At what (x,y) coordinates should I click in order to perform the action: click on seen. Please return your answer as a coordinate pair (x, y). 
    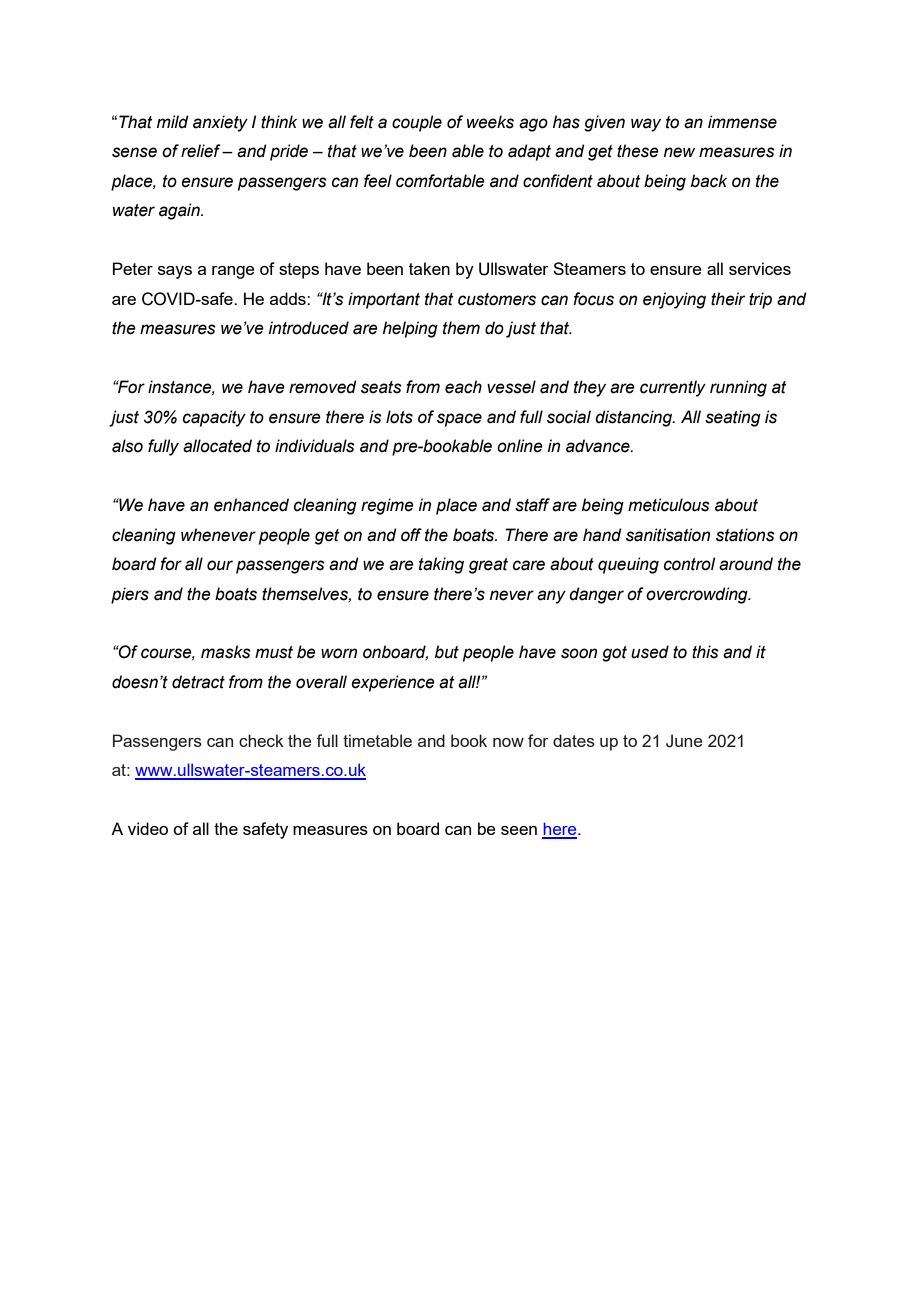
    Looking at the image, I should click on (519, 830).
